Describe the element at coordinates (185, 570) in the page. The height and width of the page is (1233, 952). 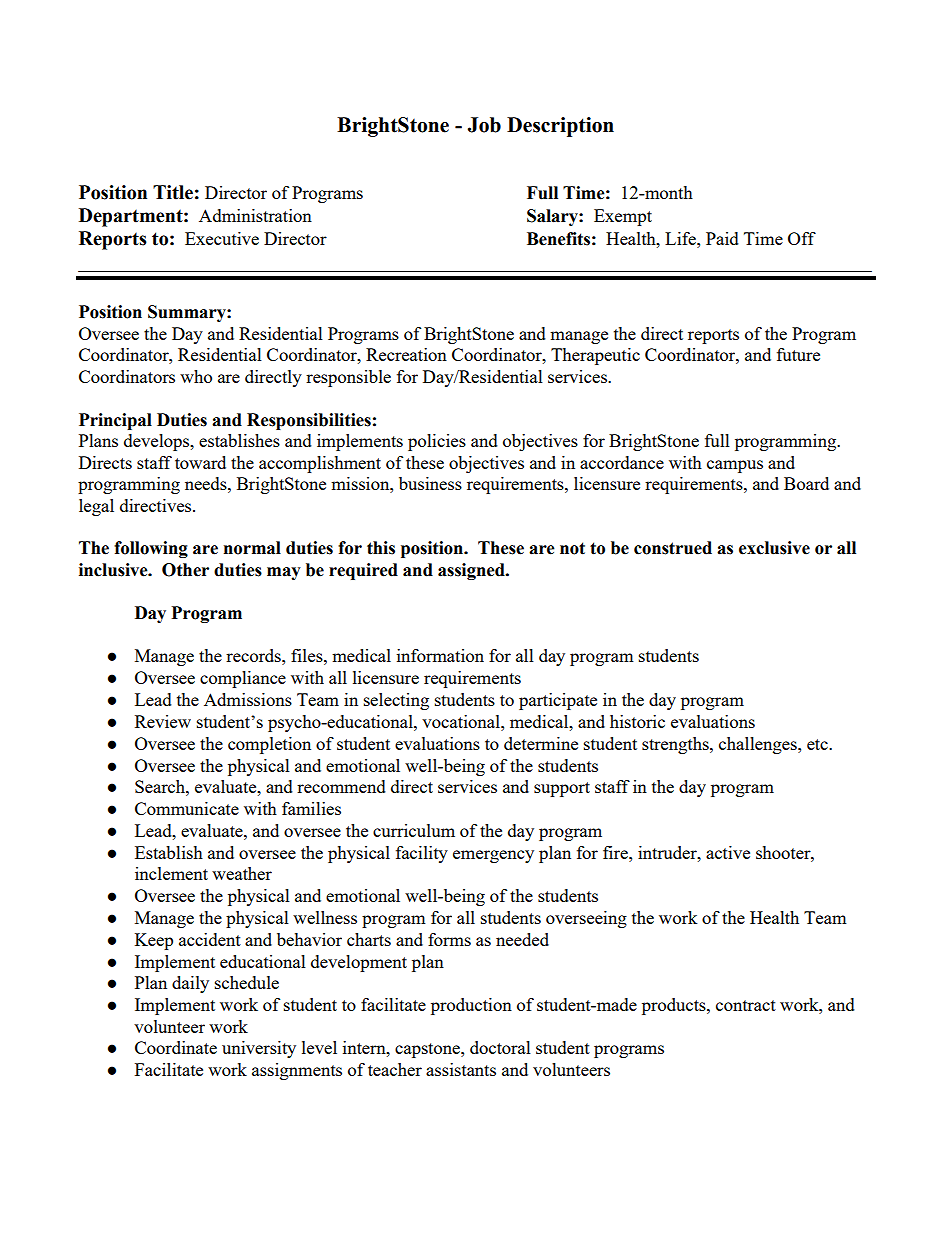
I see `Other` at that location.
